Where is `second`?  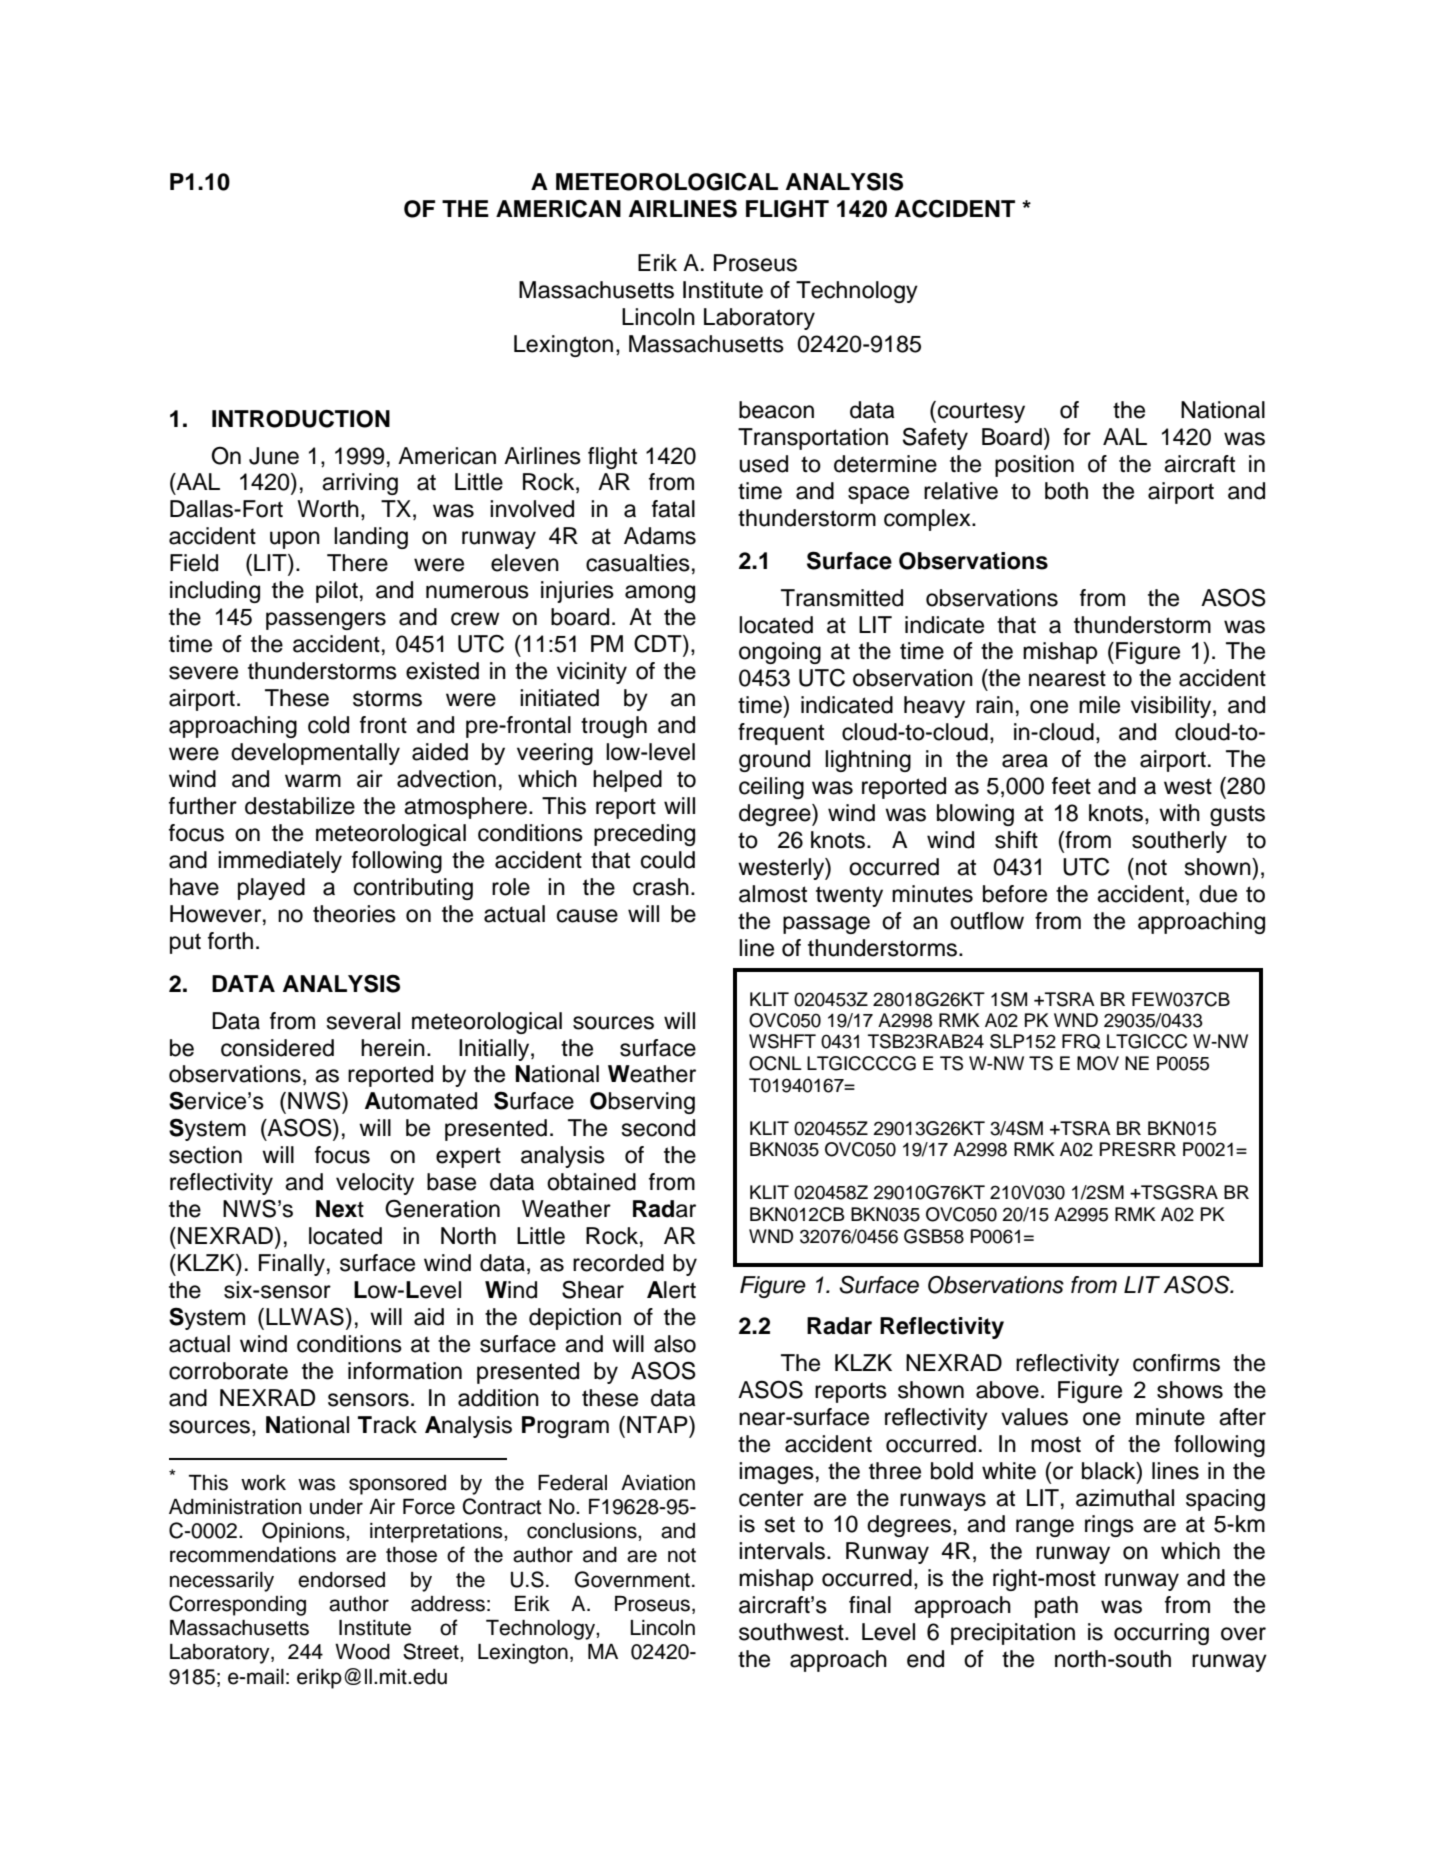 second is located at coordinates (658, 1128).
